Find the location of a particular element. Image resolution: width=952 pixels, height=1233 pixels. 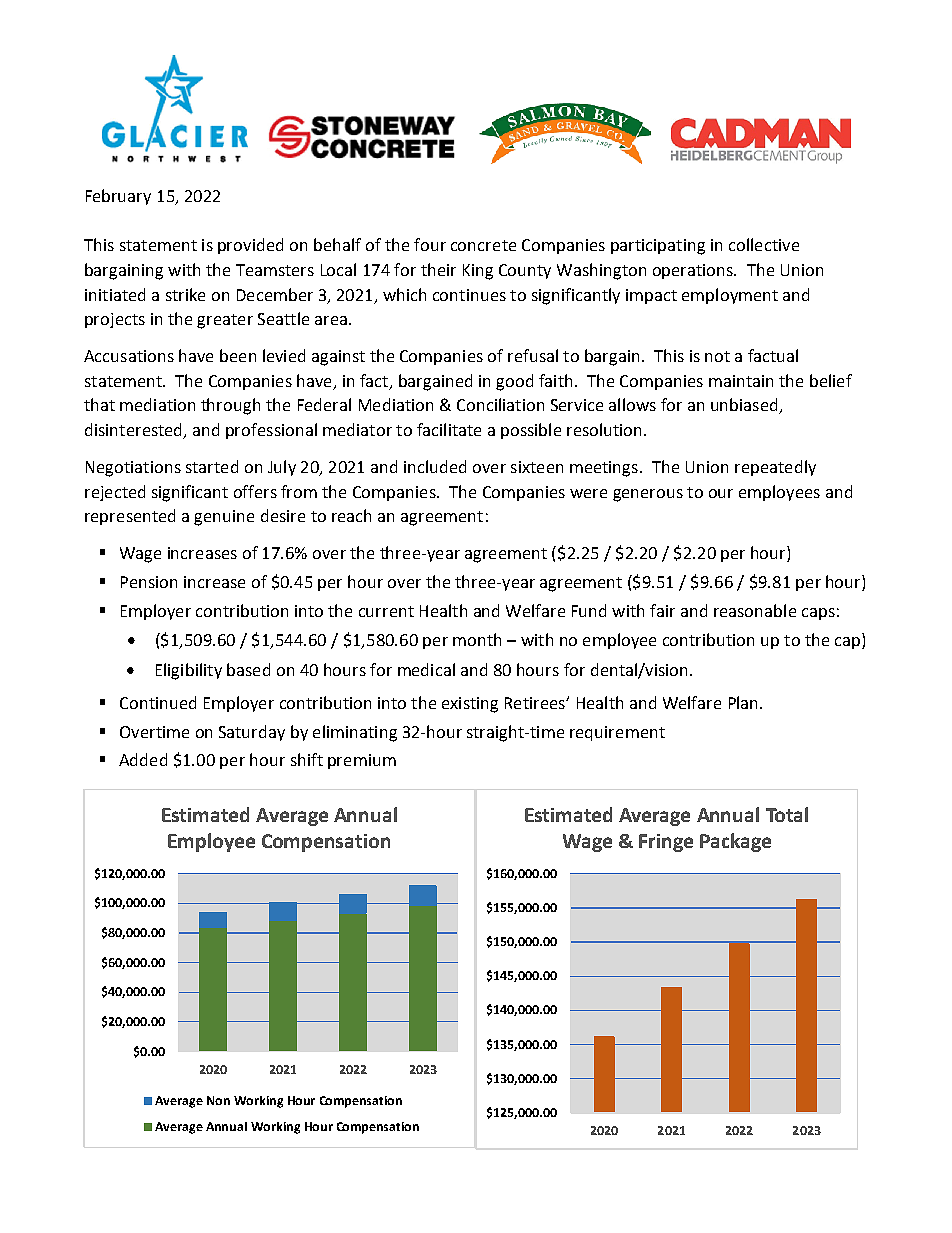

repeatedly is located at coordinates (775, 468).
